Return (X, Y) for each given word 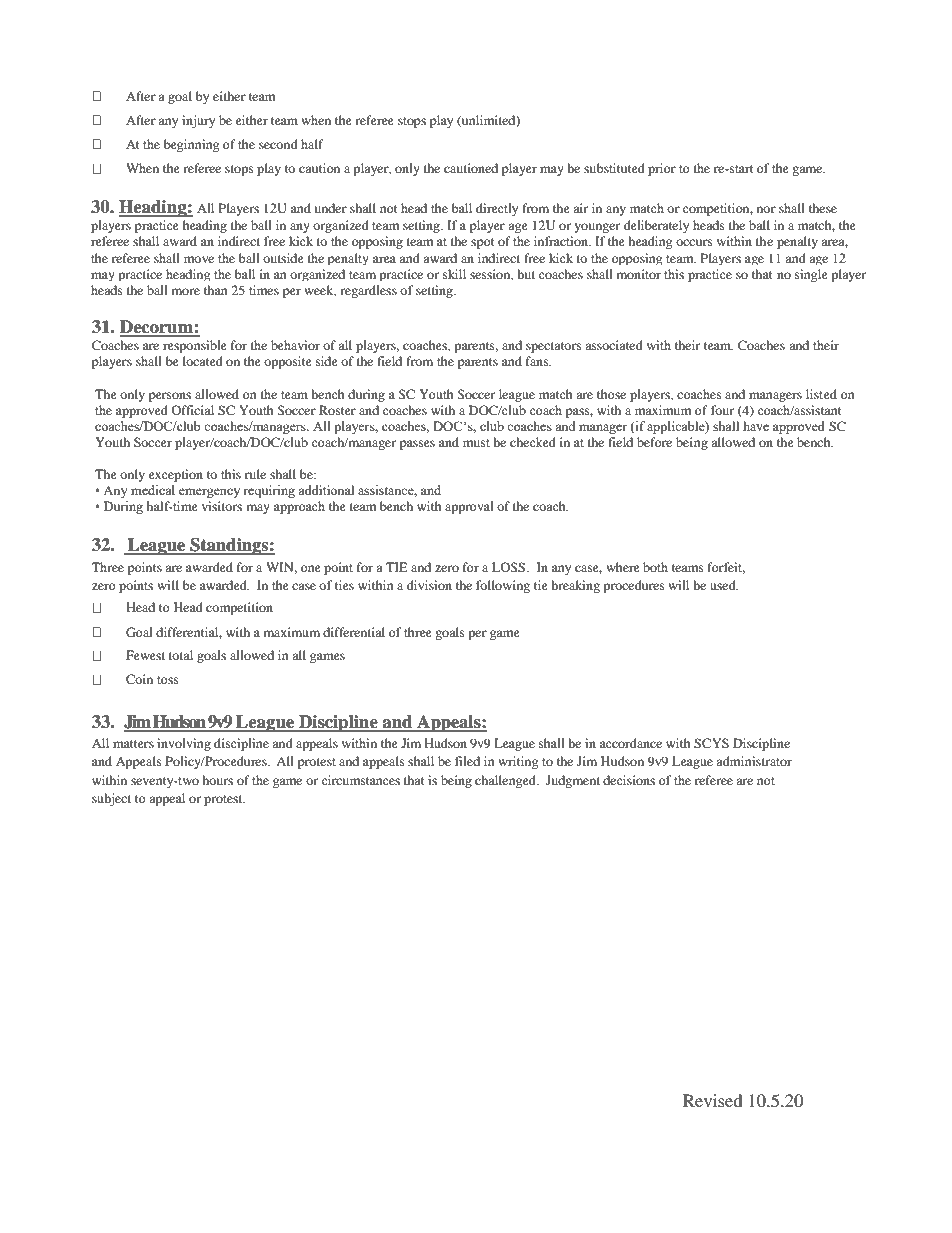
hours (217, 780)
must (476, 443)
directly (497, 209)
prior (662, 169)
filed (467, 761)
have (756, 426)
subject (111, 799)
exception (176, 475)
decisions (629, 780)
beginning (191, 145)
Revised (713, 1100)
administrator (754, 761)
